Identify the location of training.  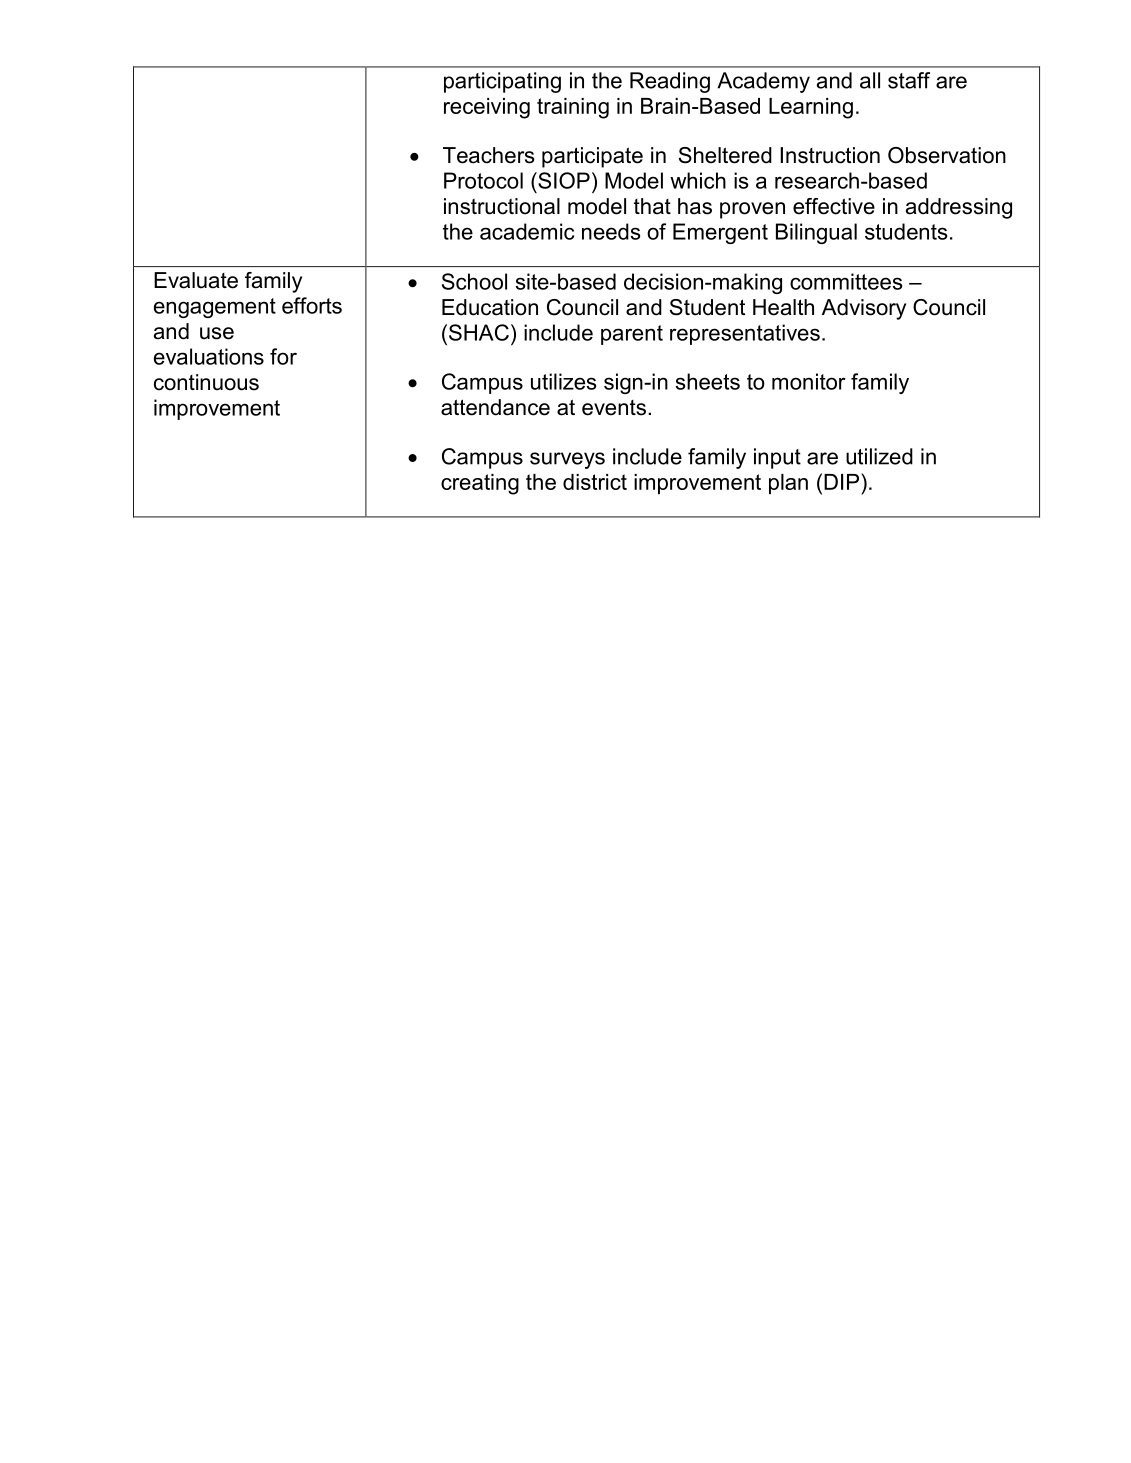
(573, 108).
